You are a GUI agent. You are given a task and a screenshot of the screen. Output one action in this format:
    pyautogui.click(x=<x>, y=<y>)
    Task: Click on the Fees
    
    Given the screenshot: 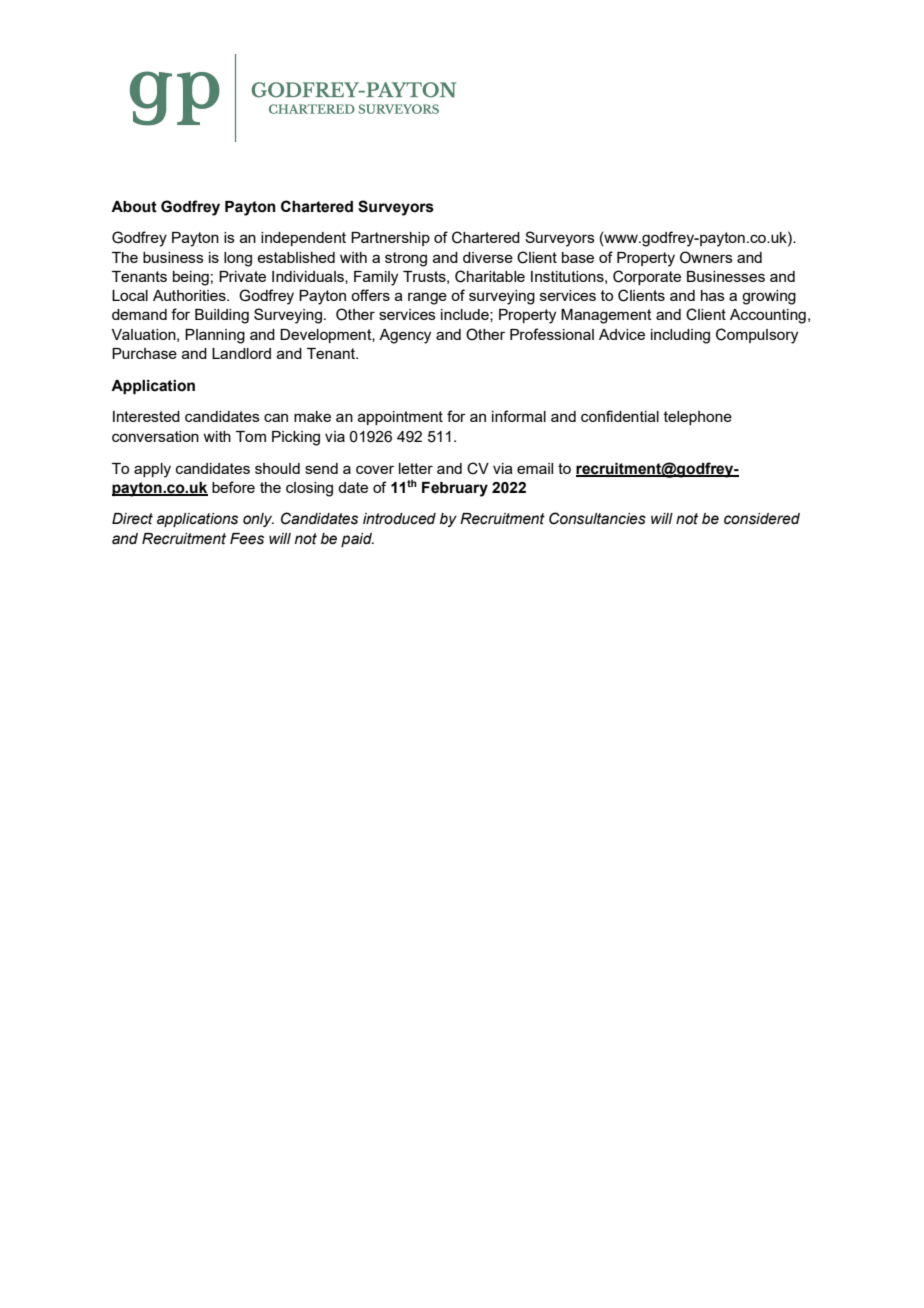 What is the action you would take?
    pyautogui.click(x=247, y=539)
